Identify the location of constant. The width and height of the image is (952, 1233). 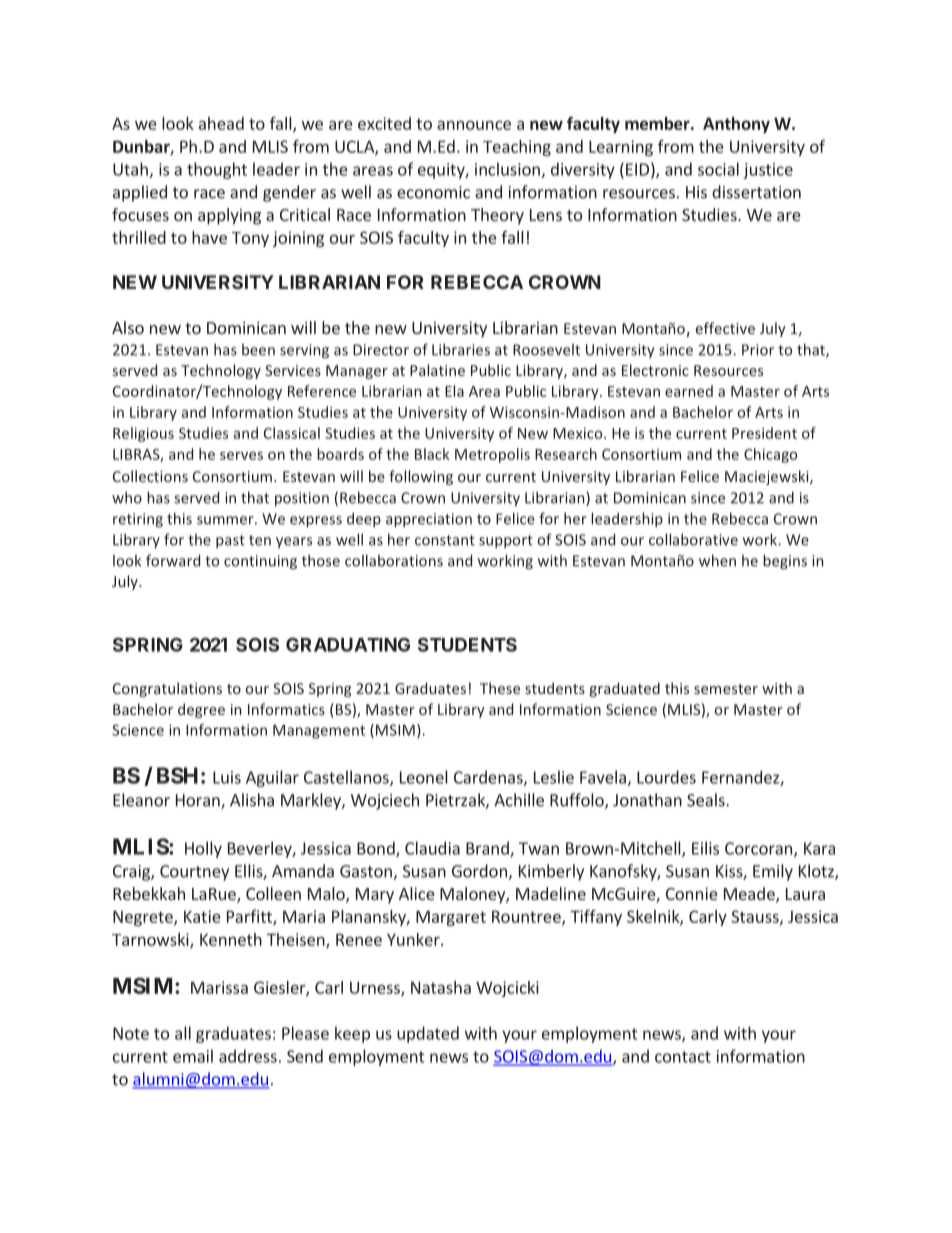
(445, 540).
